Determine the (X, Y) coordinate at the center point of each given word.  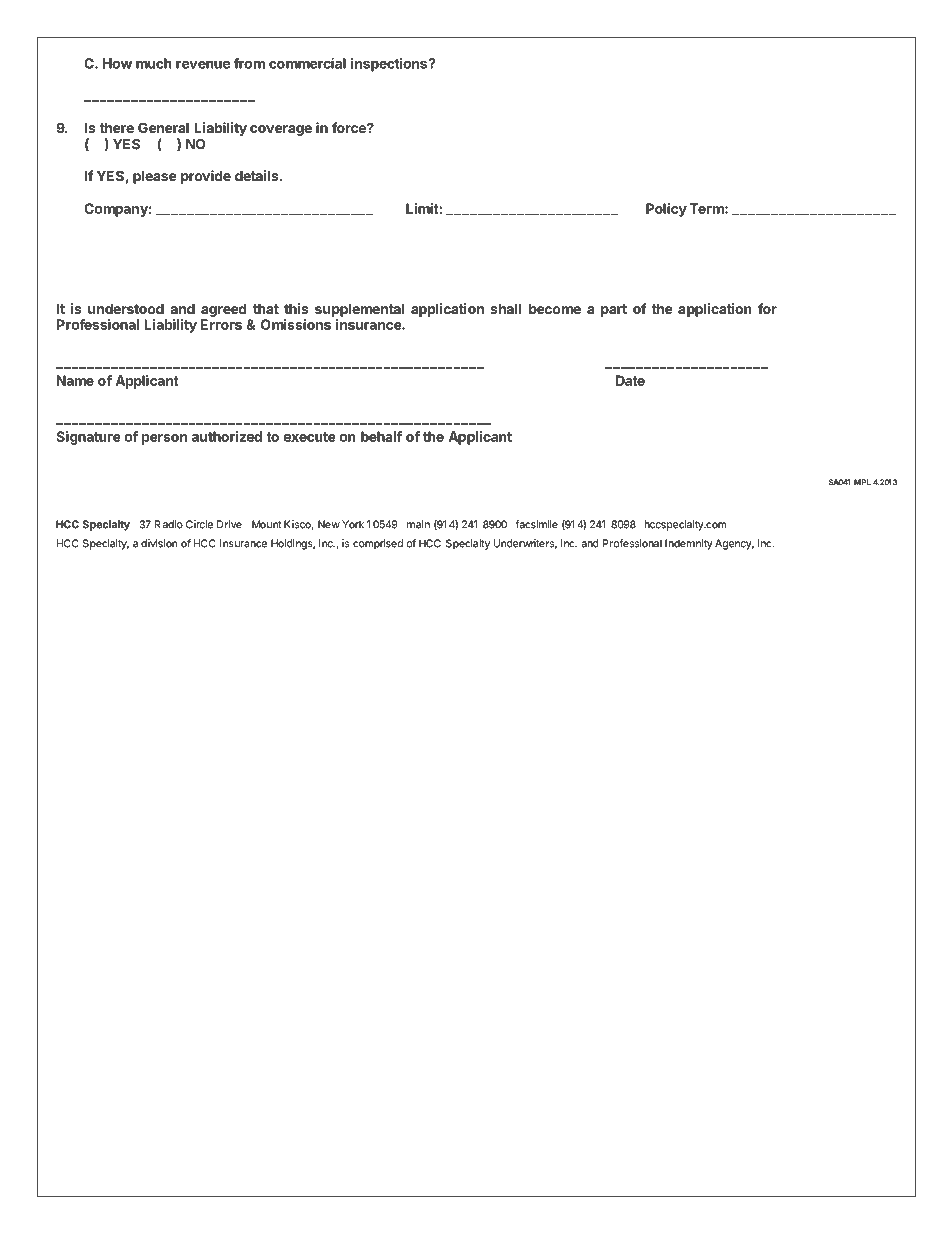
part (614, 310)
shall (505, 308)
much (154, 63)
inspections (390, 65)
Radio (169, 524)
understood (126, 308)
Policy (666, 210)
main (418, 524)
